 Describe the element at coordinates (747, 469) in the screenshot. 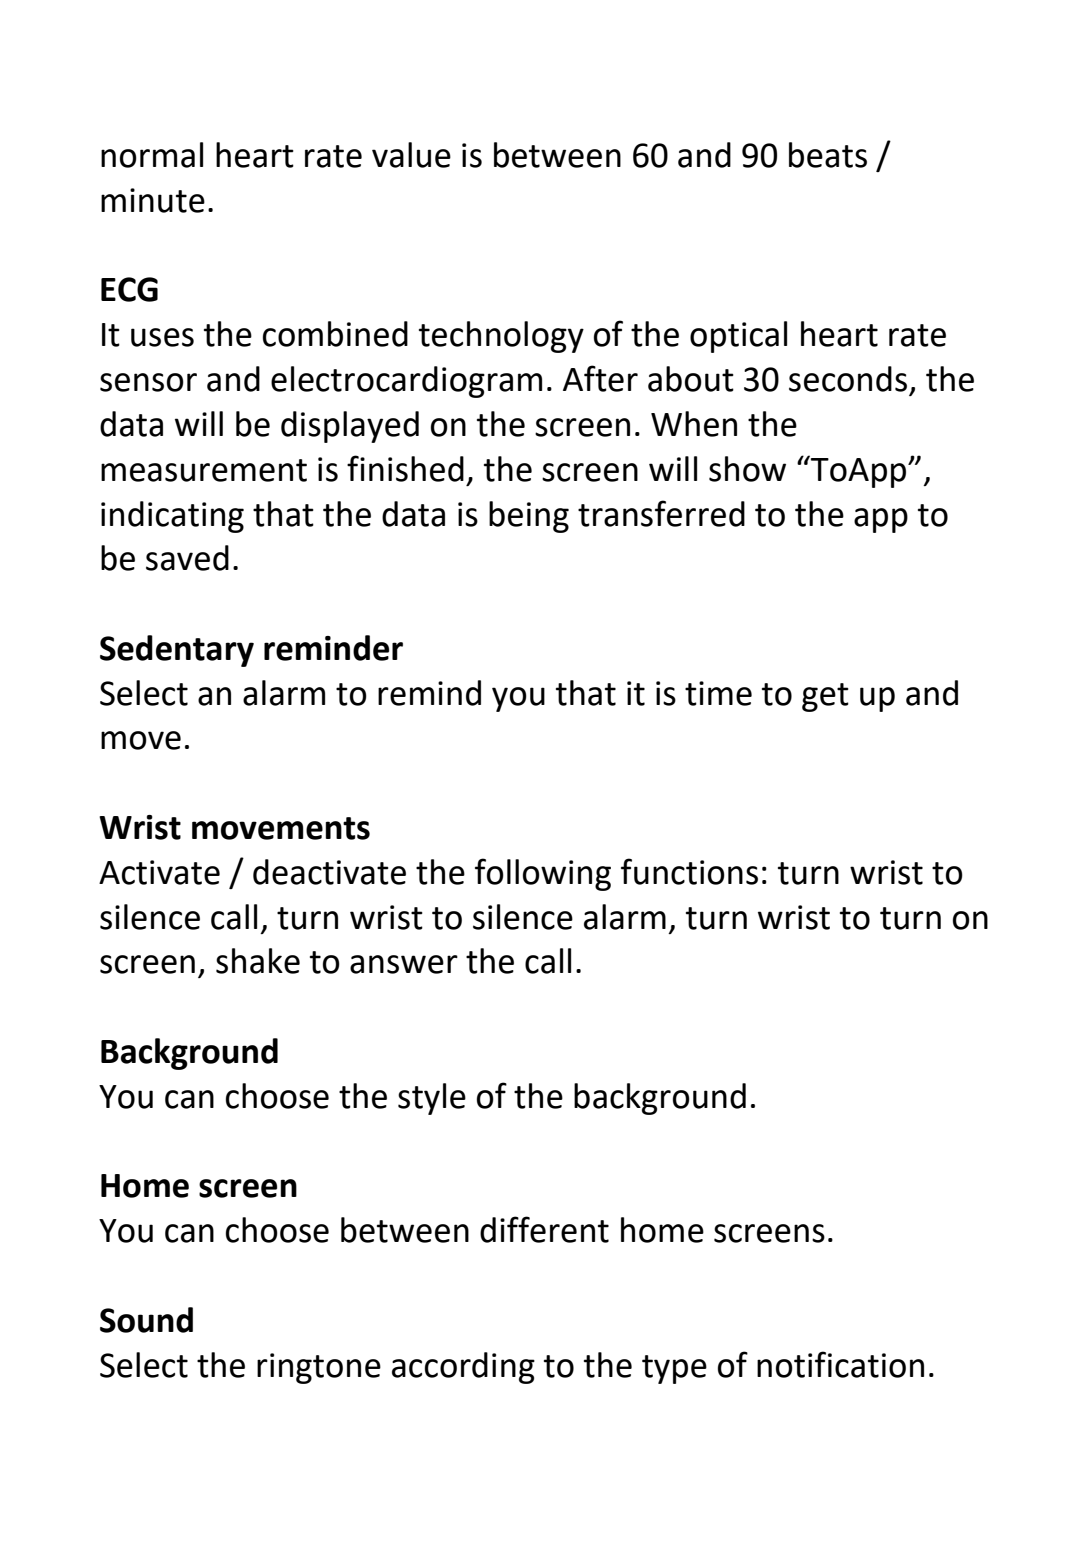

I see `show` at that location.
